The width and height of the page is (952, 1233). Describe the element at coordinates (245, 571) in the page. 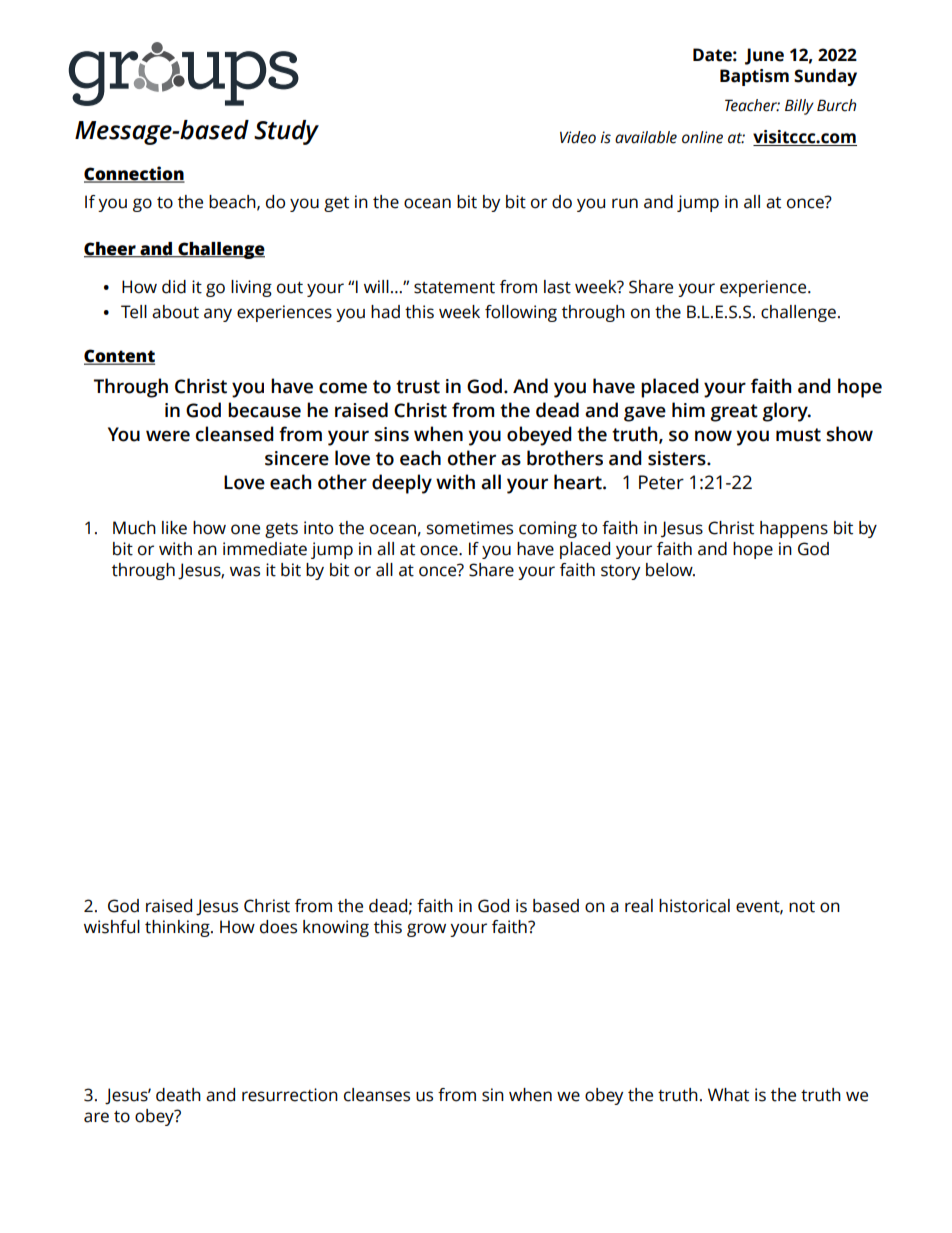

I see `was` at that location.
